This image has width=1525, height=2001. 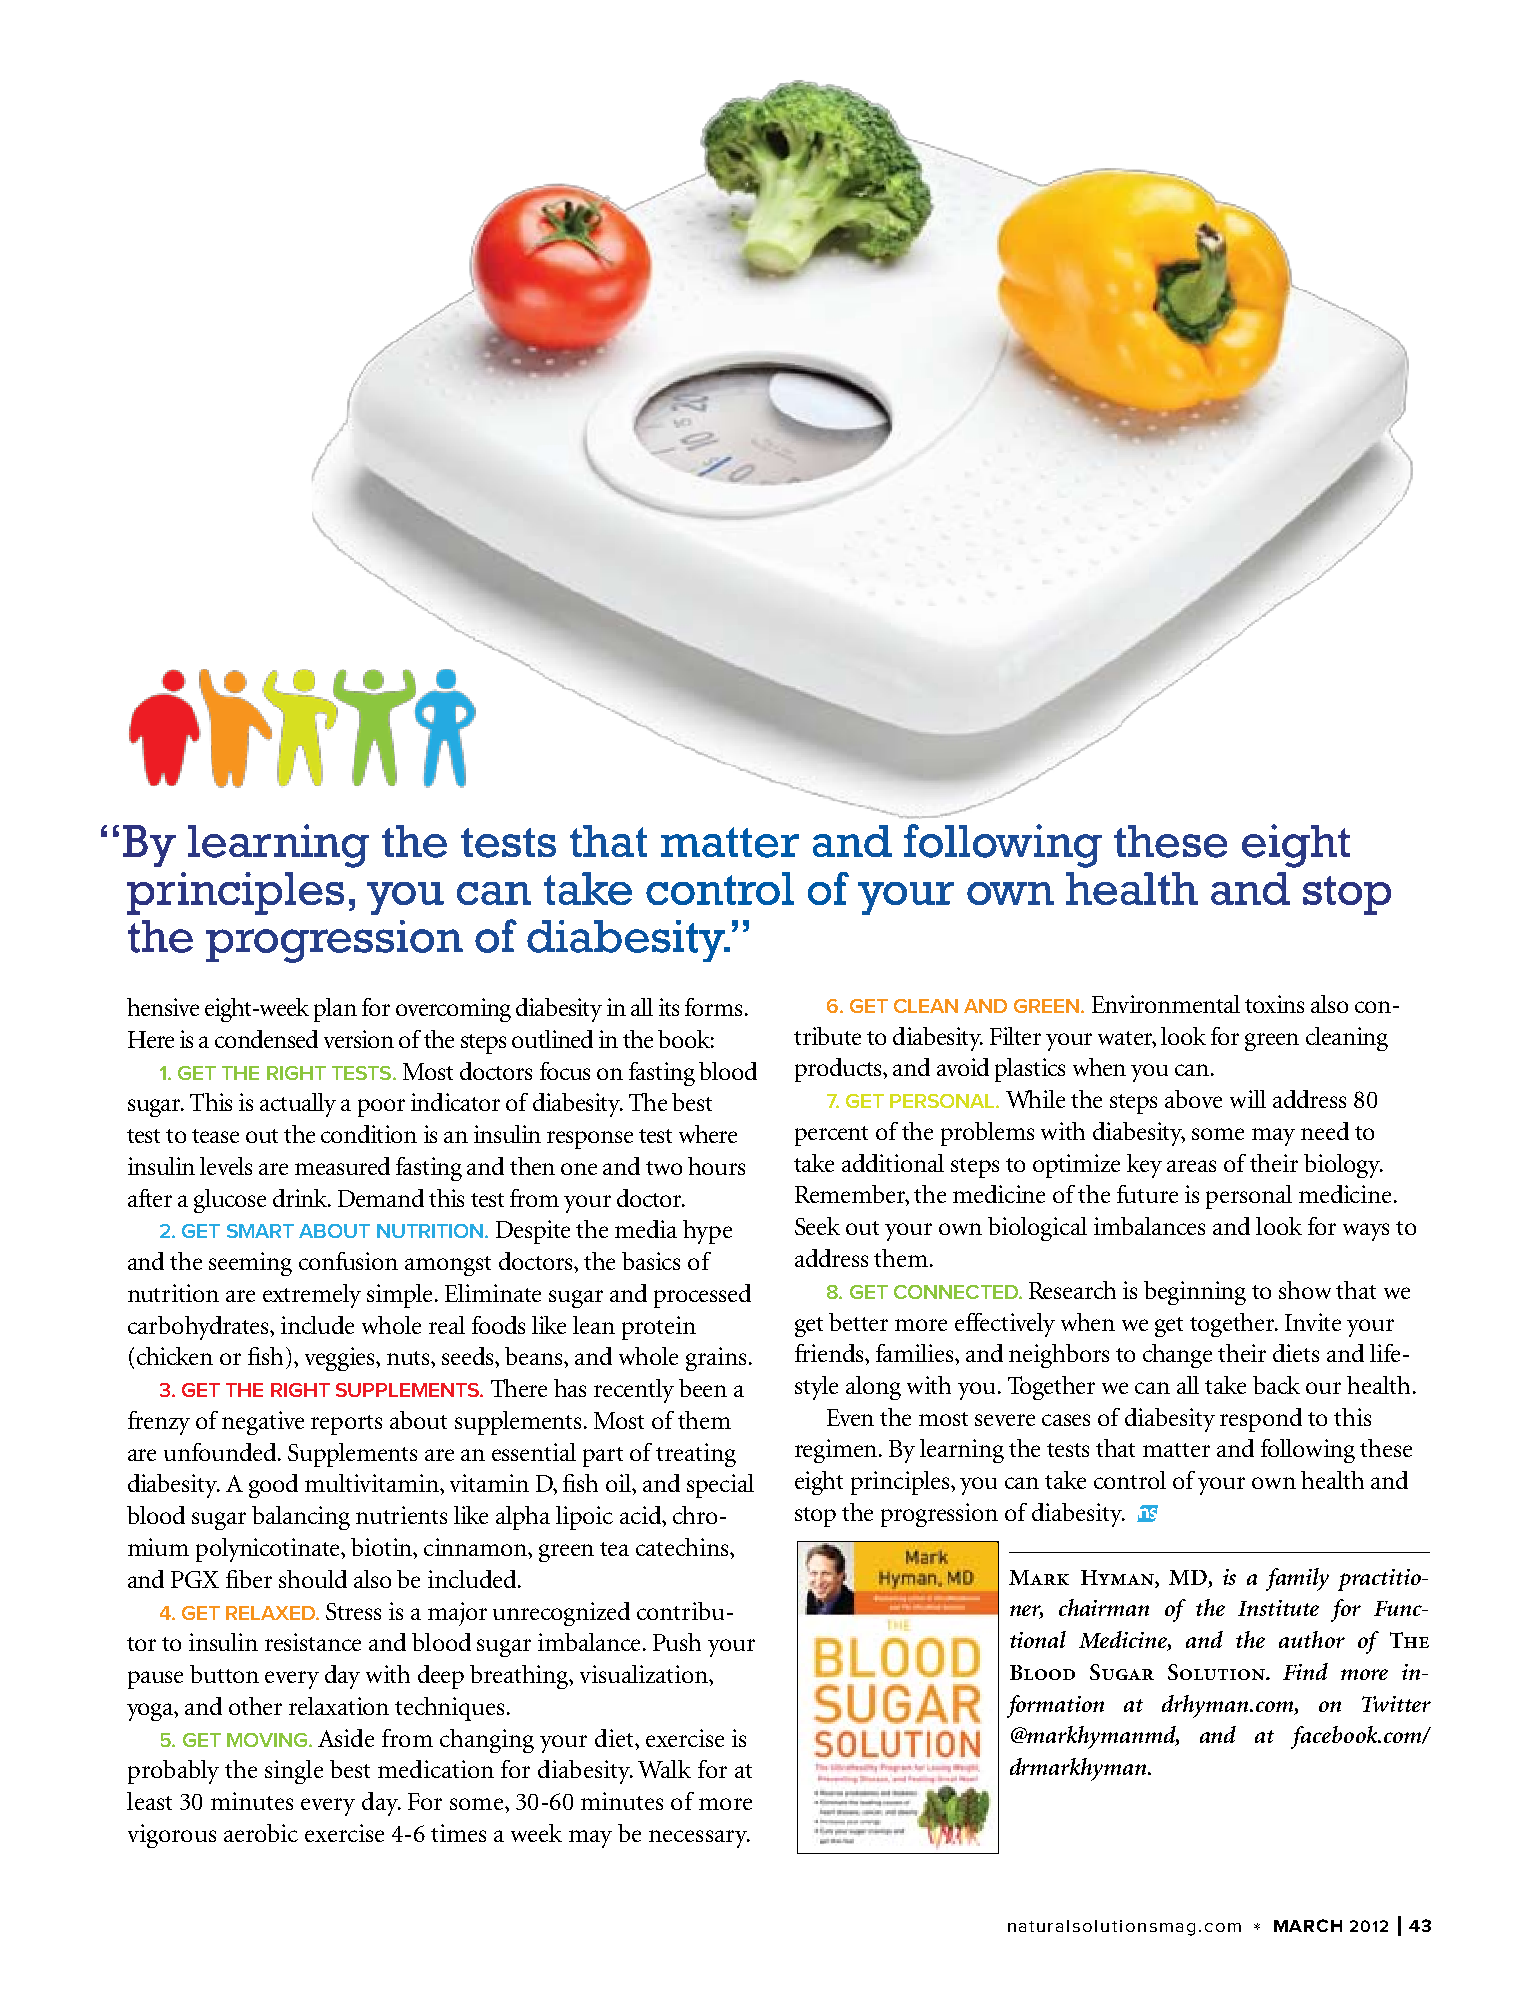 What do you see at coordinates (348, 1261) in the image?
I see `confusion` at bounding box center [348, 1261].
